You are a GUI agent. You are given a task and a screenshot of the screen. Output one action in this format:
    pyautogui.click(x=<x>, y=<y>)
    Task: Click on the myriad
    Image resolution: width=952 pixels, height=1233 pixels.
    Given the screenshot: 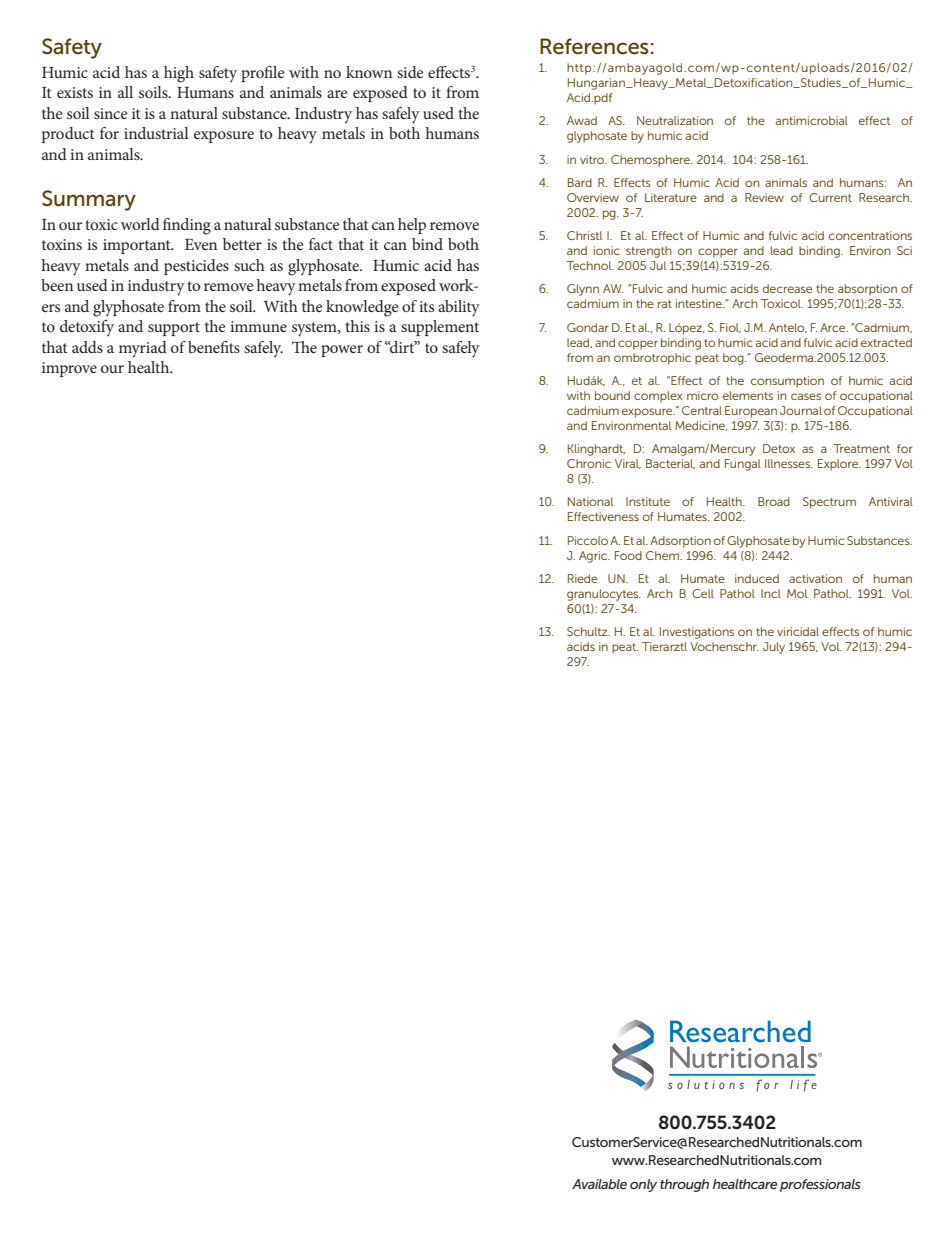 What is the action you would take?
    pyautogui.click(x=143, y=349)
